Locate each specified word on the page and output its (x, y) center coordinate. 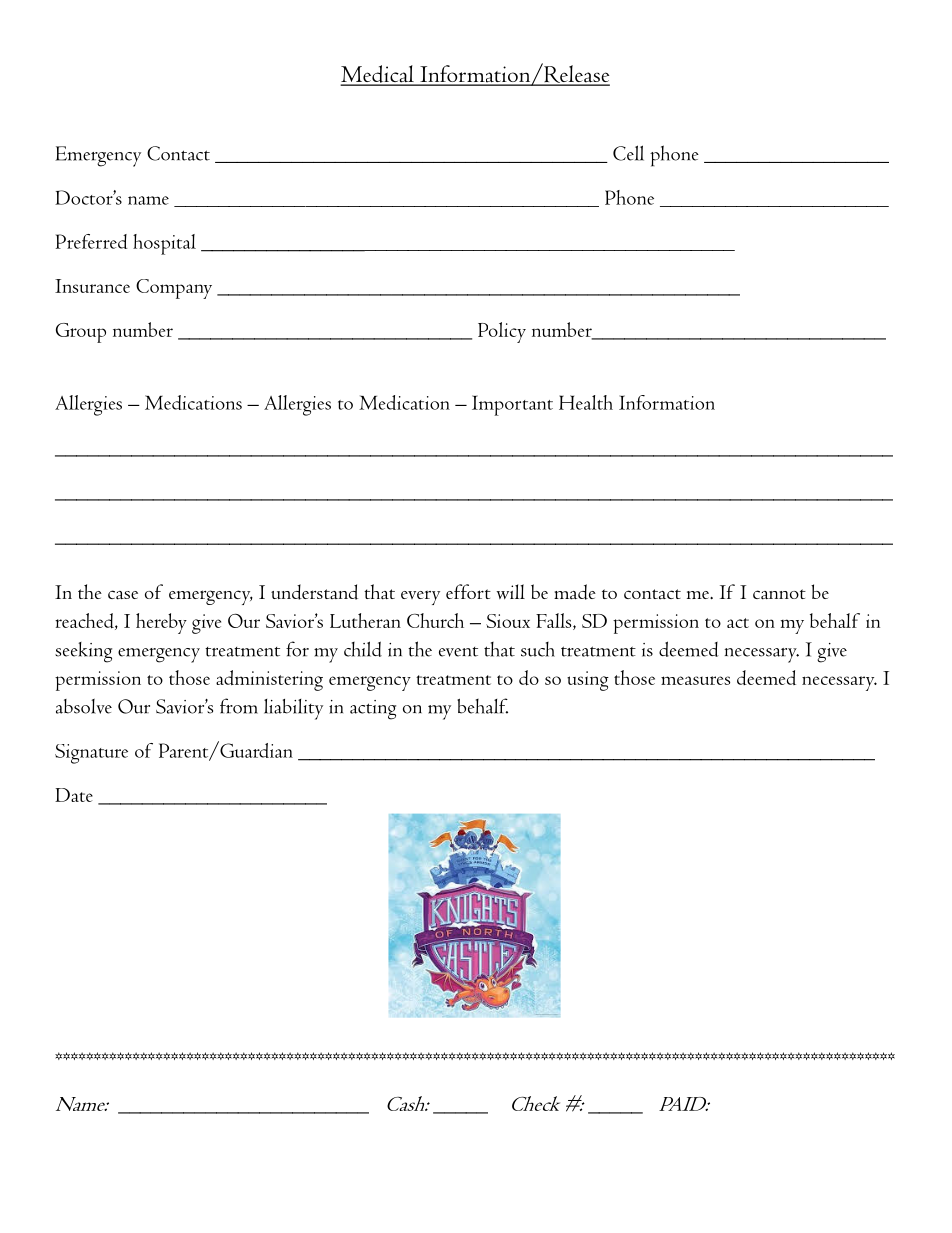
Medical (378, 75)
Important (512, 405)
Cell (628, 153)
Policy (502, 332)
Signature (91, 754)
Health (586, 402)
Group (81, 333)
